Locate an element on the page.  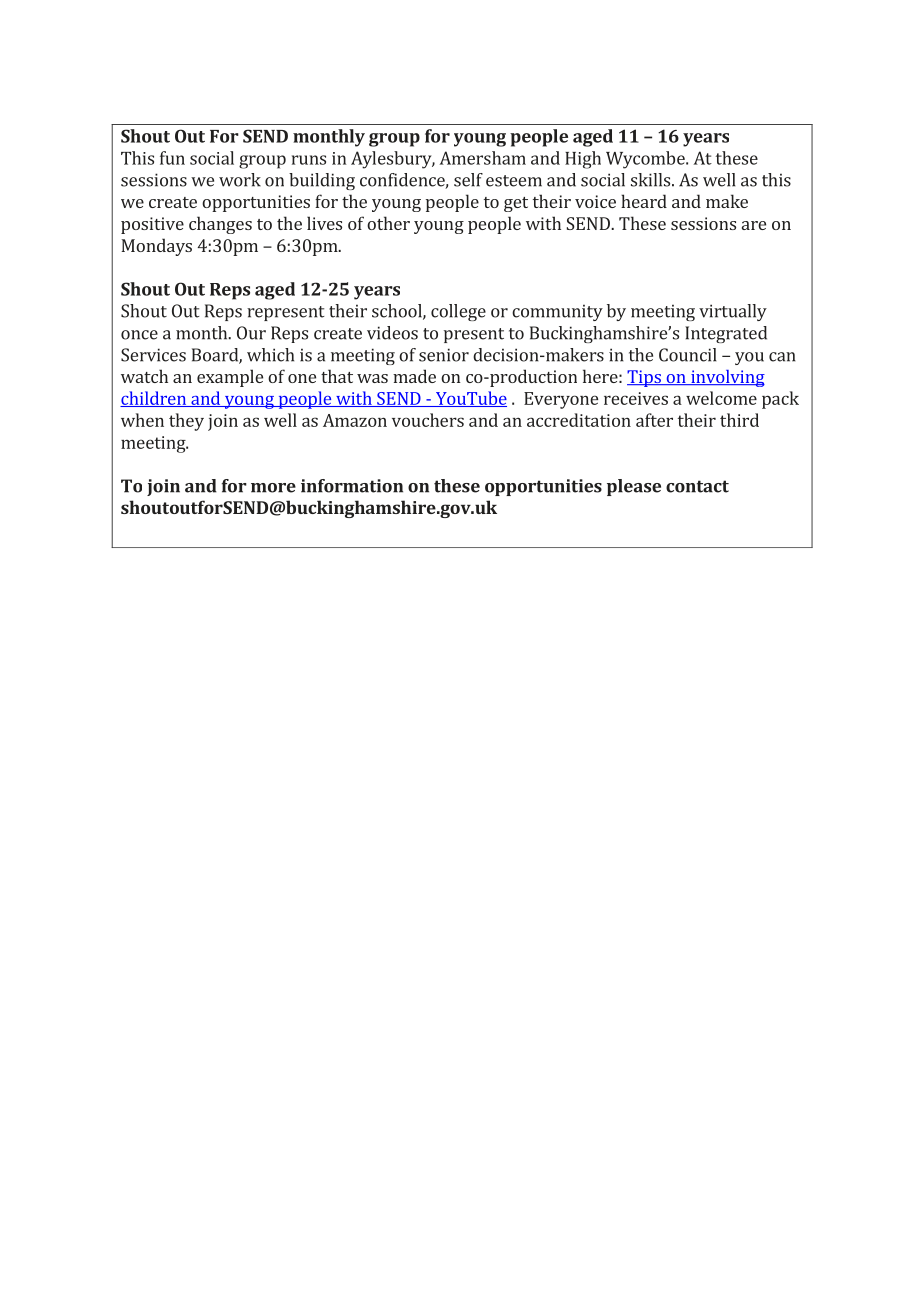
contact is located at coordinates (697, 486).
